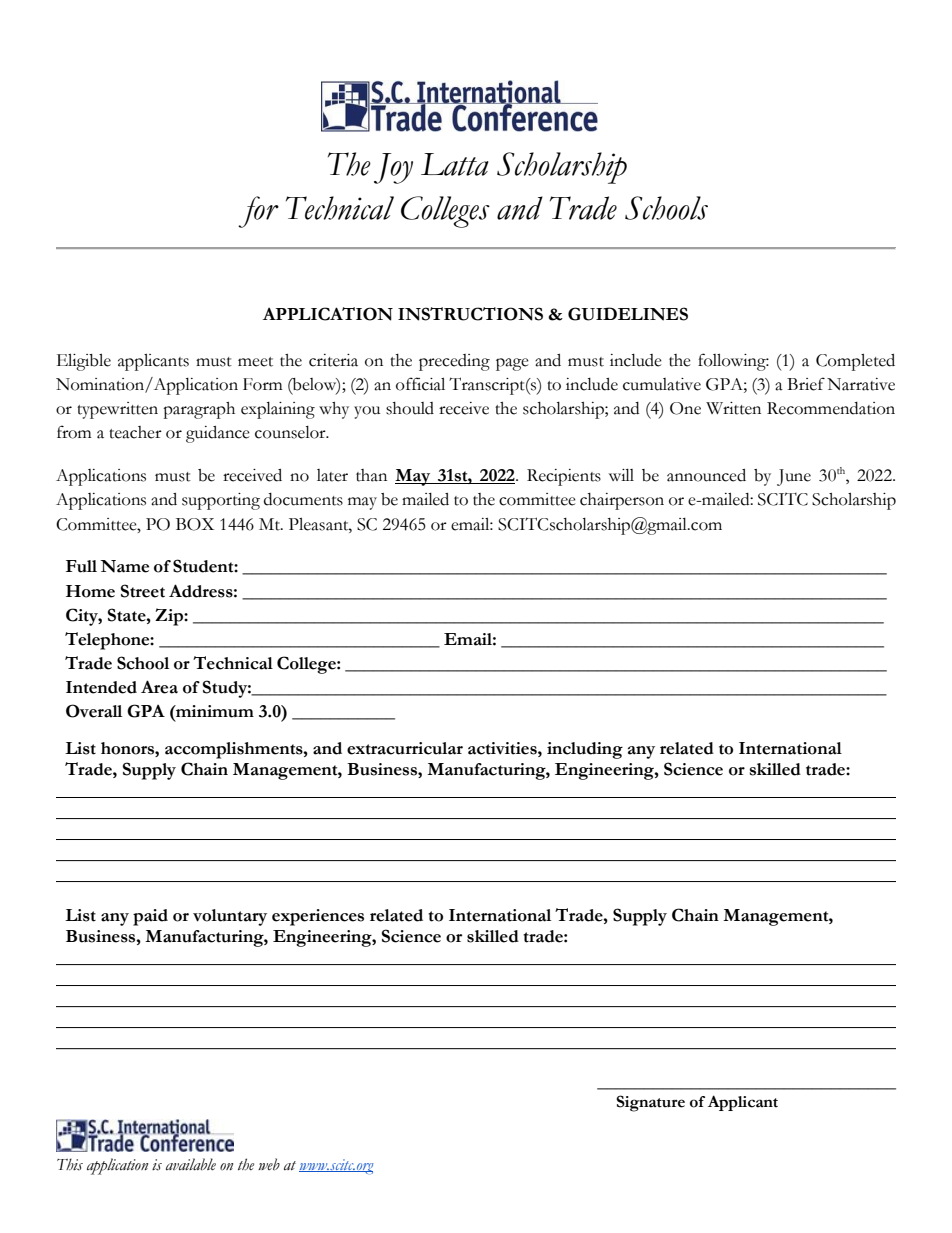  What do you see at coordinates (393, 168) in the page?
I see `Joy` at bounding box center [393, 168].
